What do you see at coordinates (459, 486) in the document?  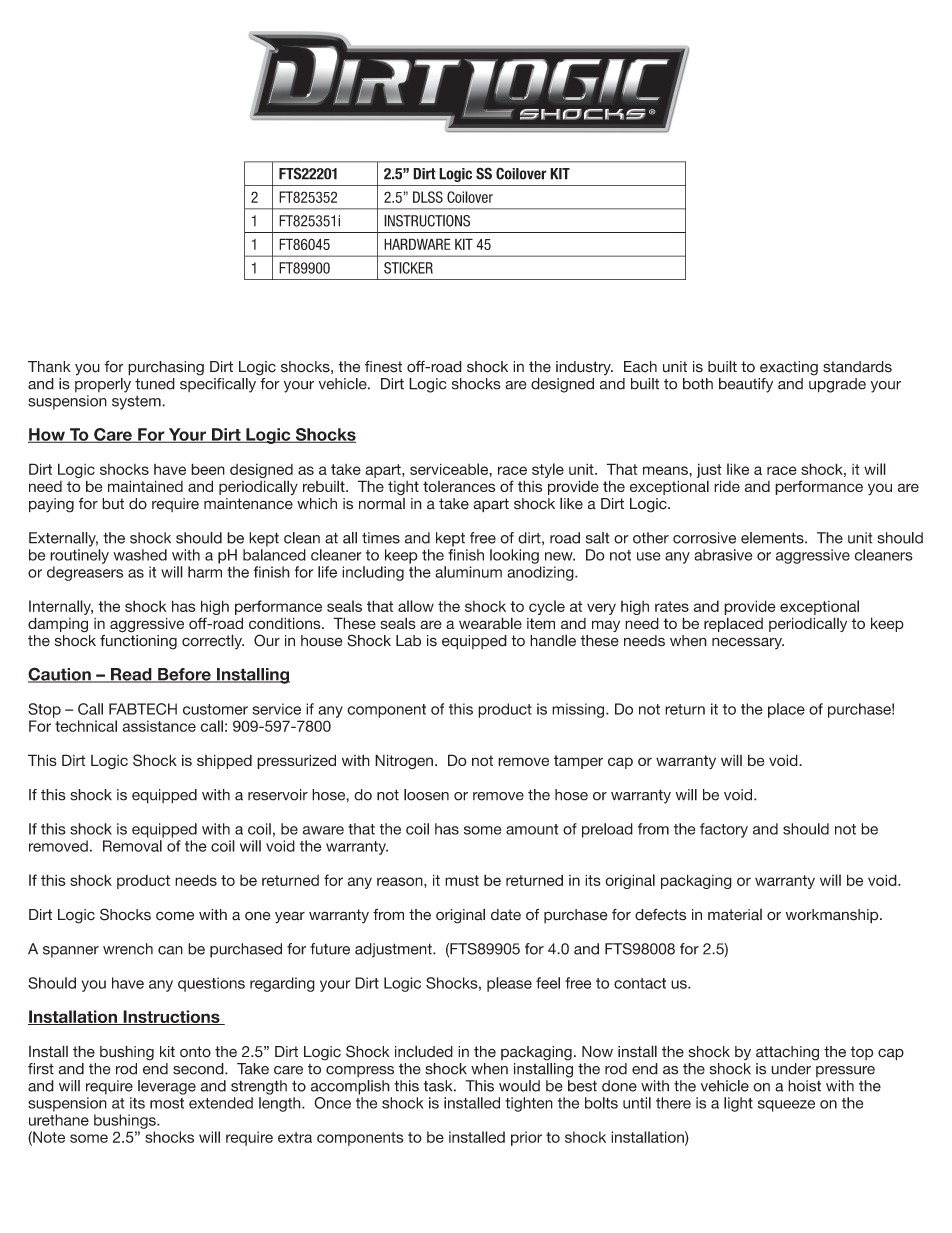 I see `tolerances` at bounding box center [459, 486].
